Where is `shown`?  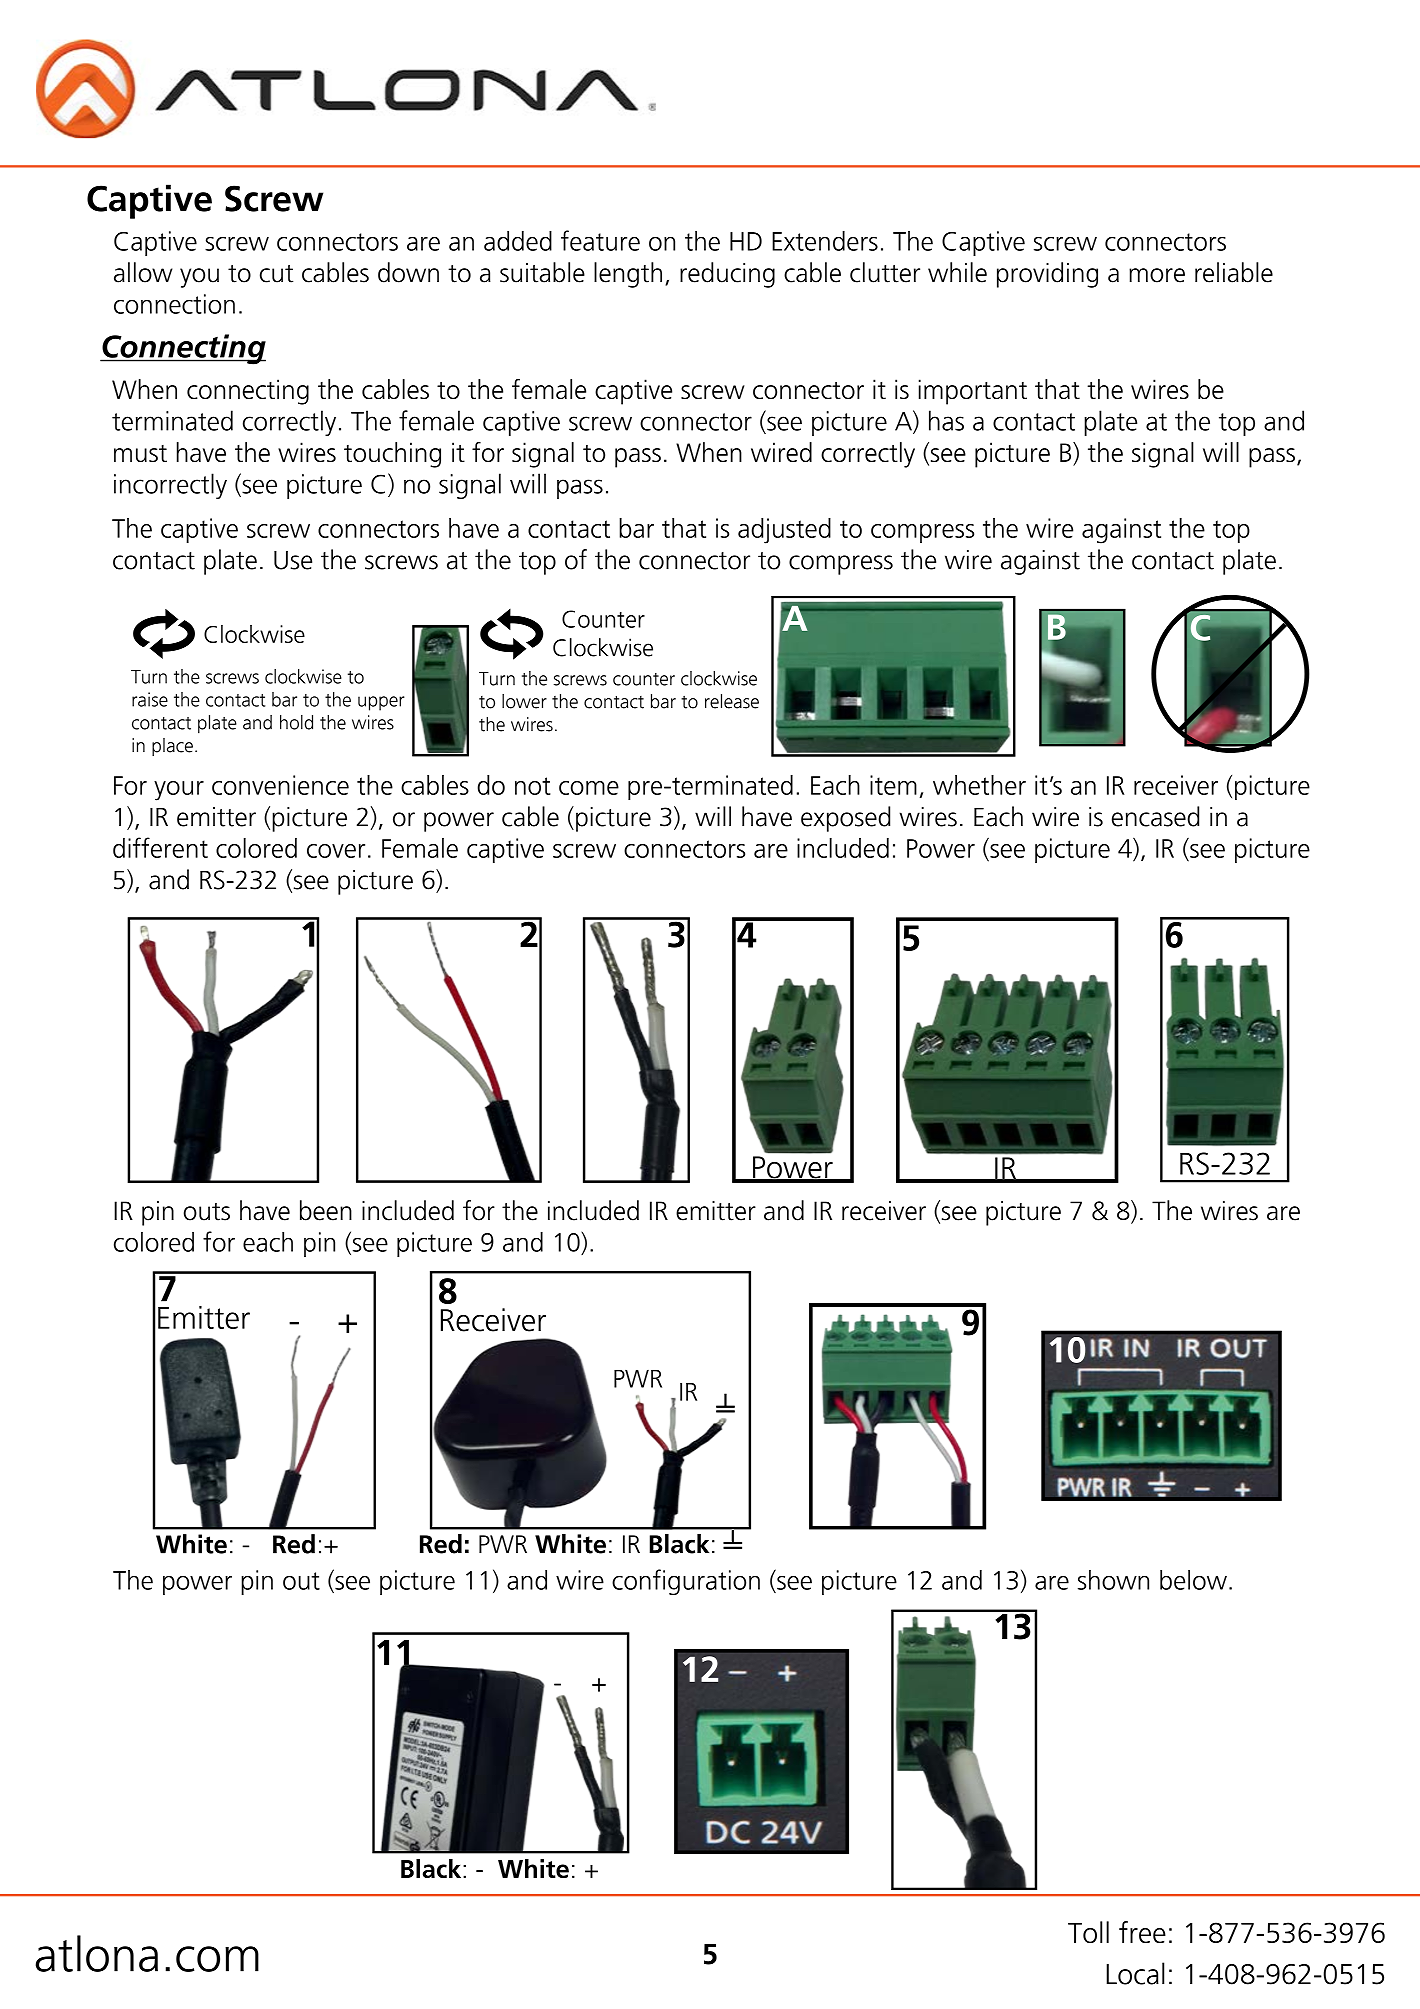
shown is located at coordinates (1113, 1580).
